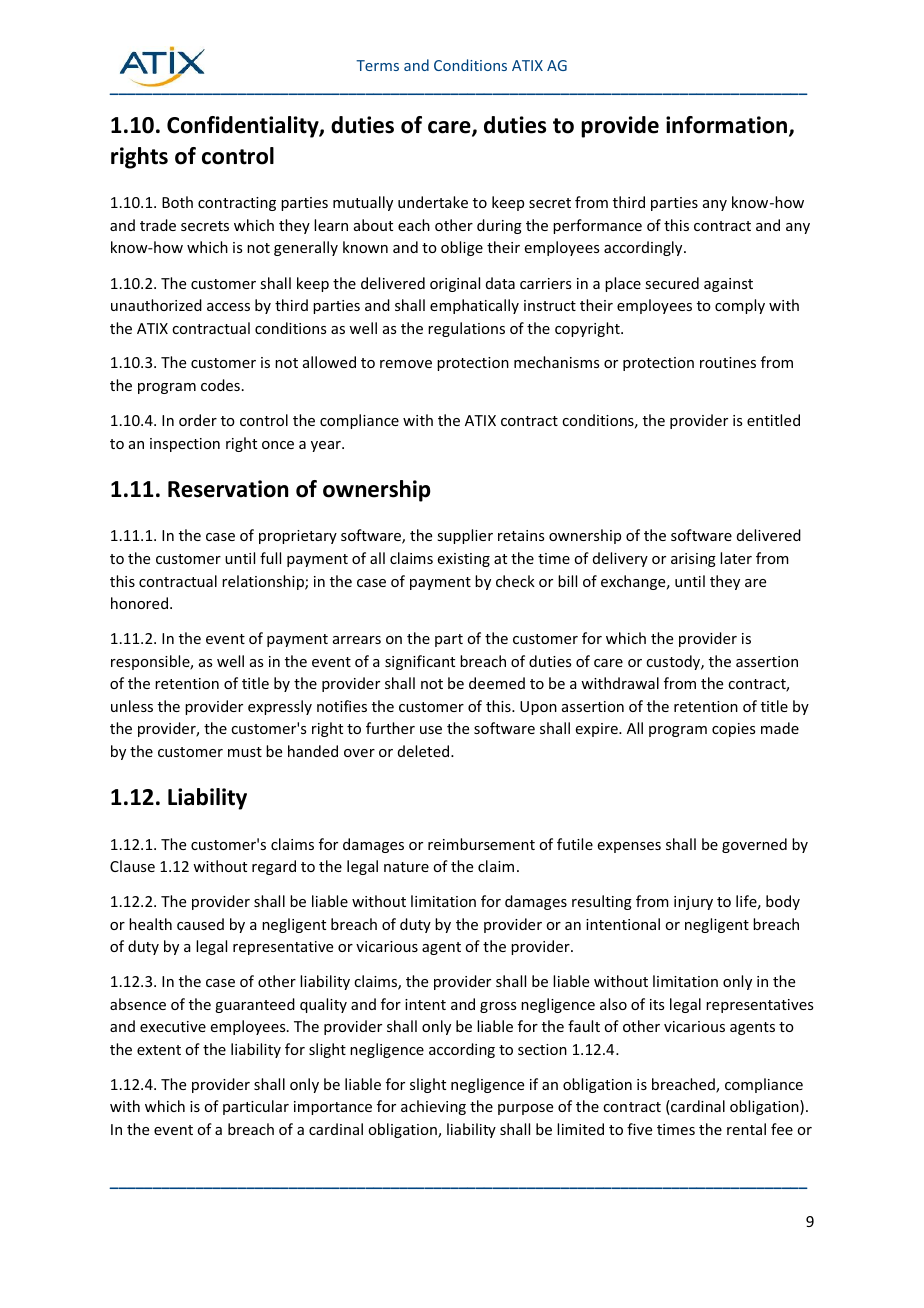  I want to click on routines, so click(728, 362).
